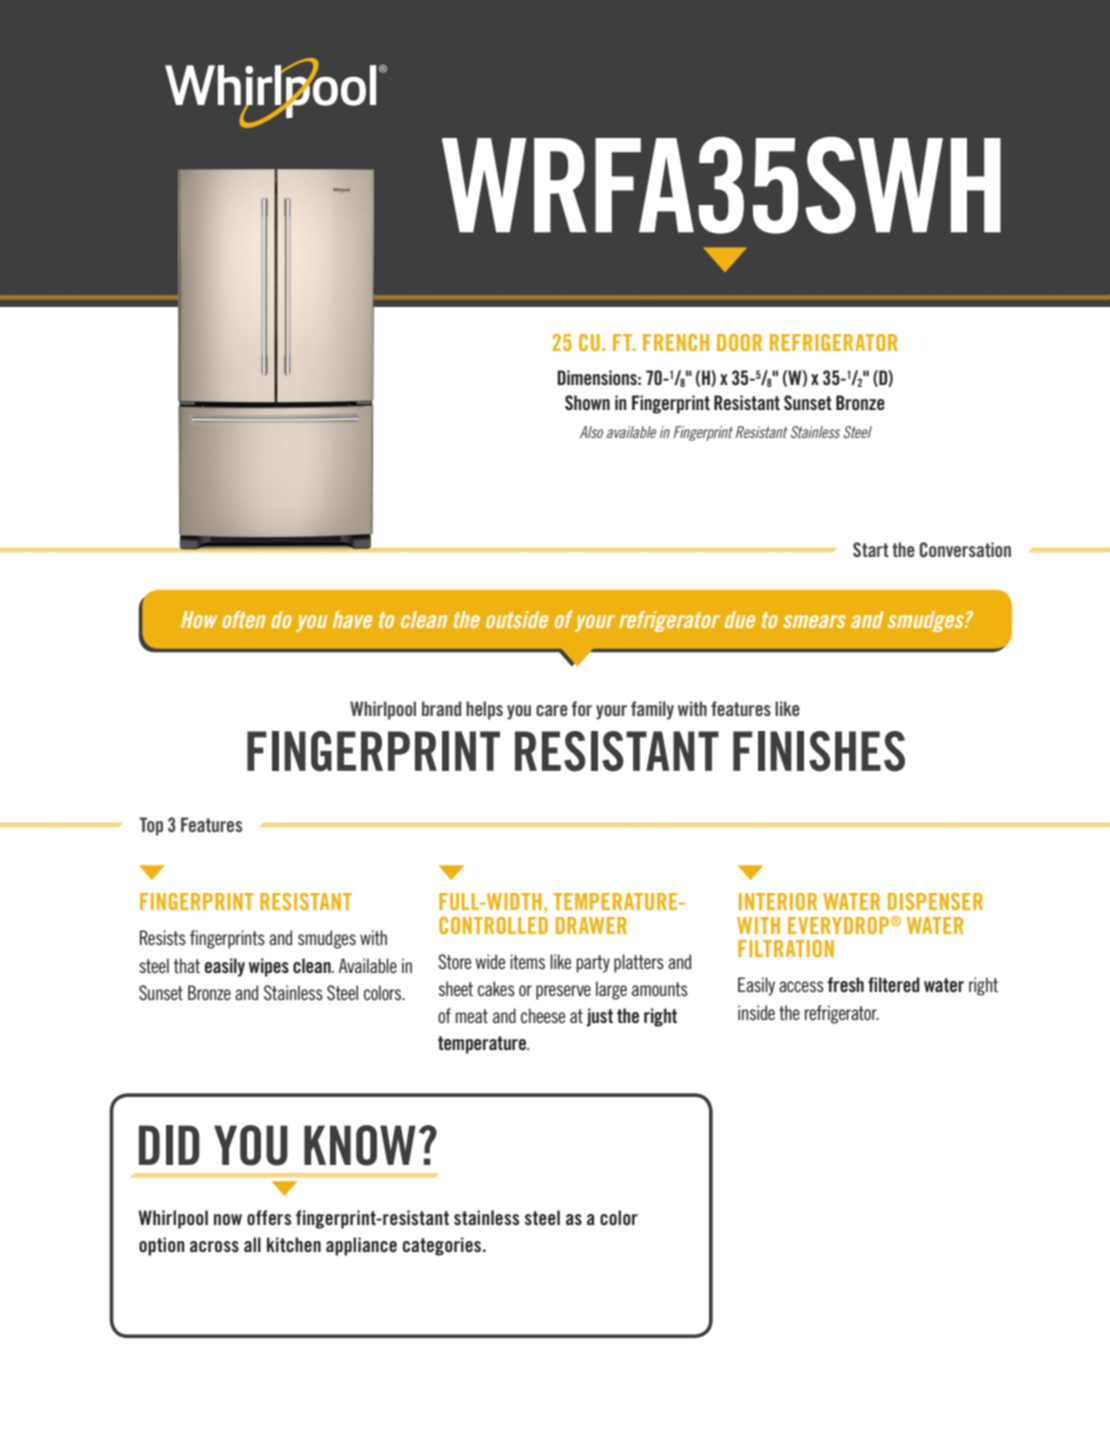  What do you see at coordinates (871, 549) in the document?
I see `Start` at bounding box center [871, 549].
